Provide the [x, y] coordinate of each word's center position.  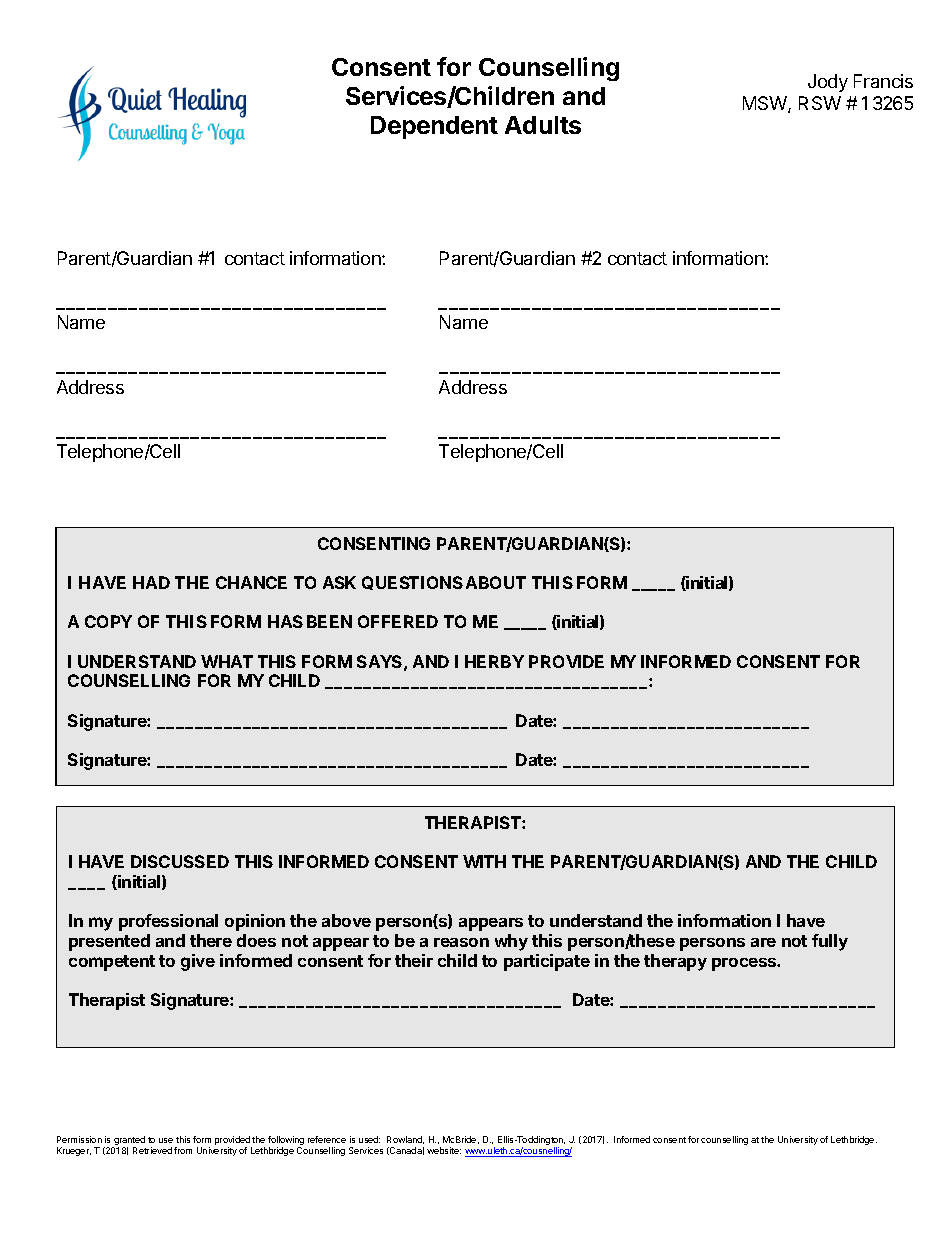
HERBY [494, 661]
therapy [675, 962]
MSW [766, 104]
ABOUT [496, 582]
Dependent [434, 127]
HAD [151, 582]
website [444, 1150]
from [183, 1150]
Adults [543, 125]
